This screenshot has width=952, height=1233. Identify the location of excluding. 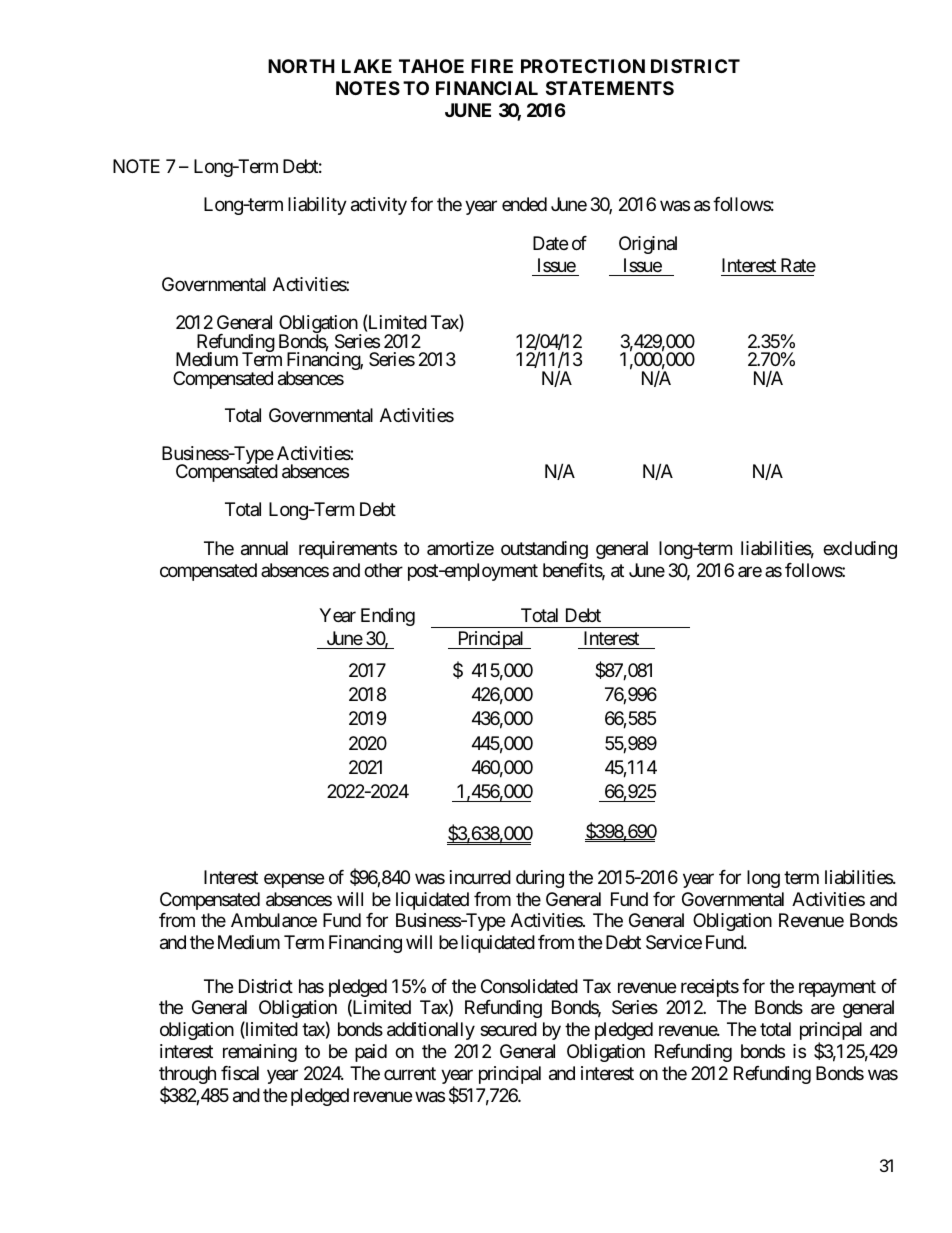
(860, 550).
